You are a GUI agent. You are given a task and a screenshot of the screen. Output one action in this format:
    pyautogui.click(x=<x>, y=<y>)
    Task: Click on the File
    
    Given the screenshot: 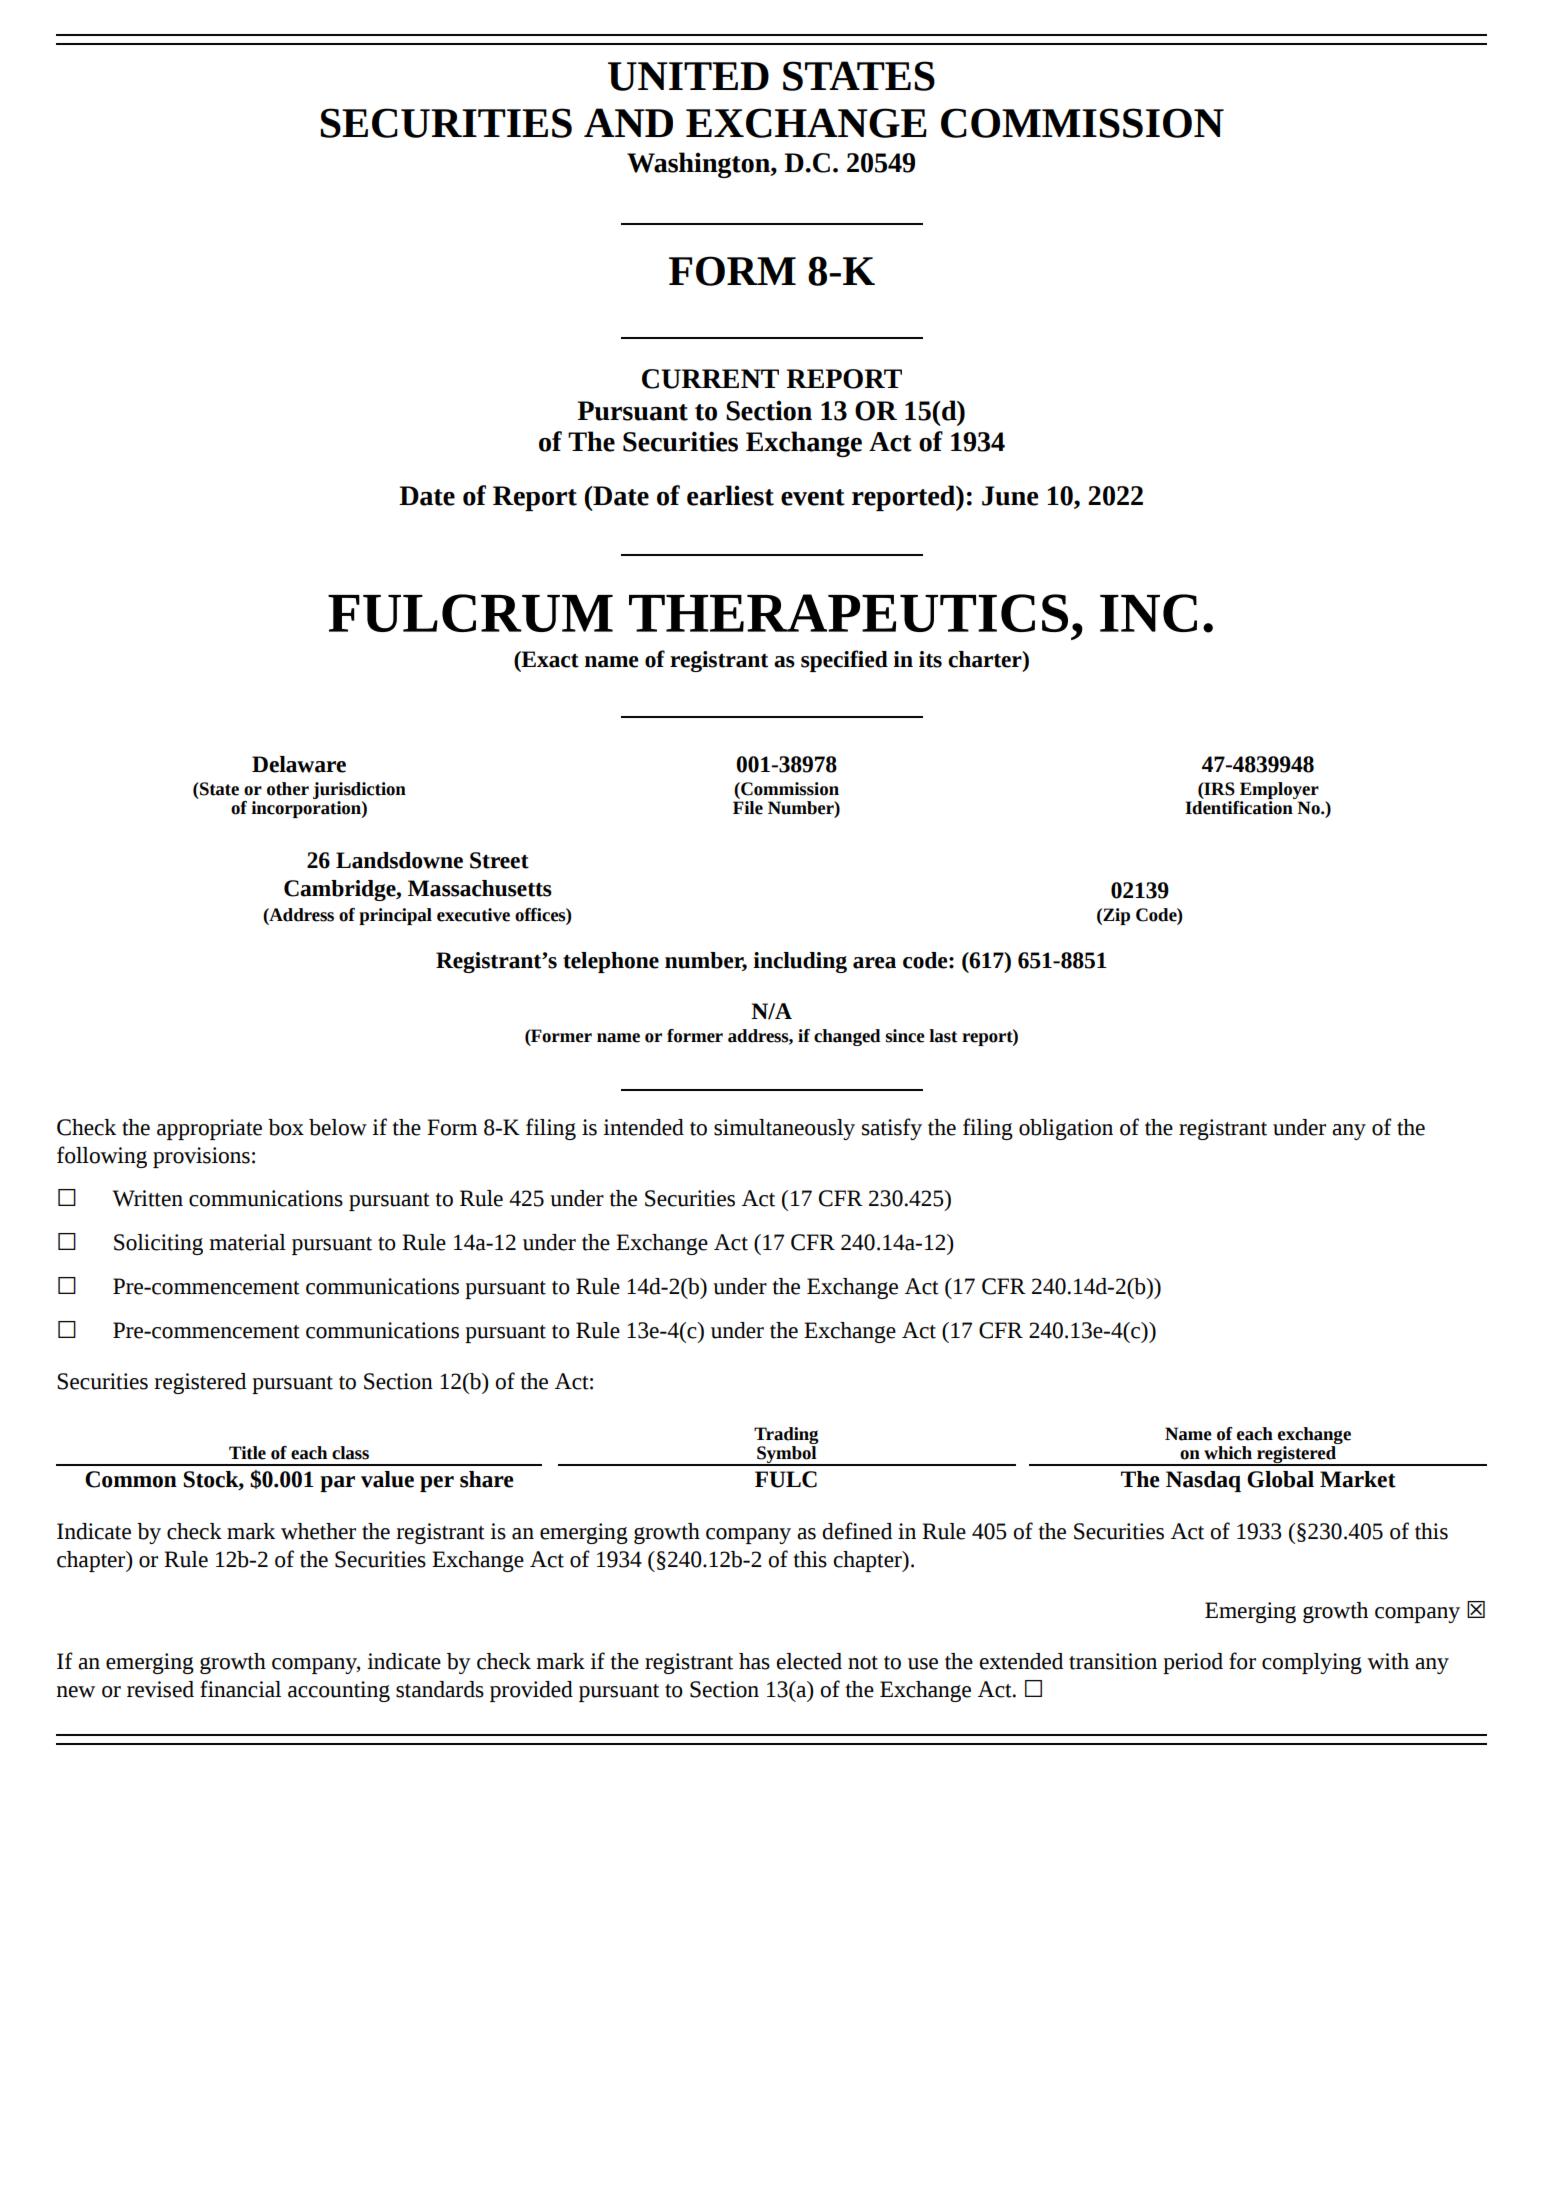 What is the action you would take?
    pyautogui.click(x=748, y=806)
